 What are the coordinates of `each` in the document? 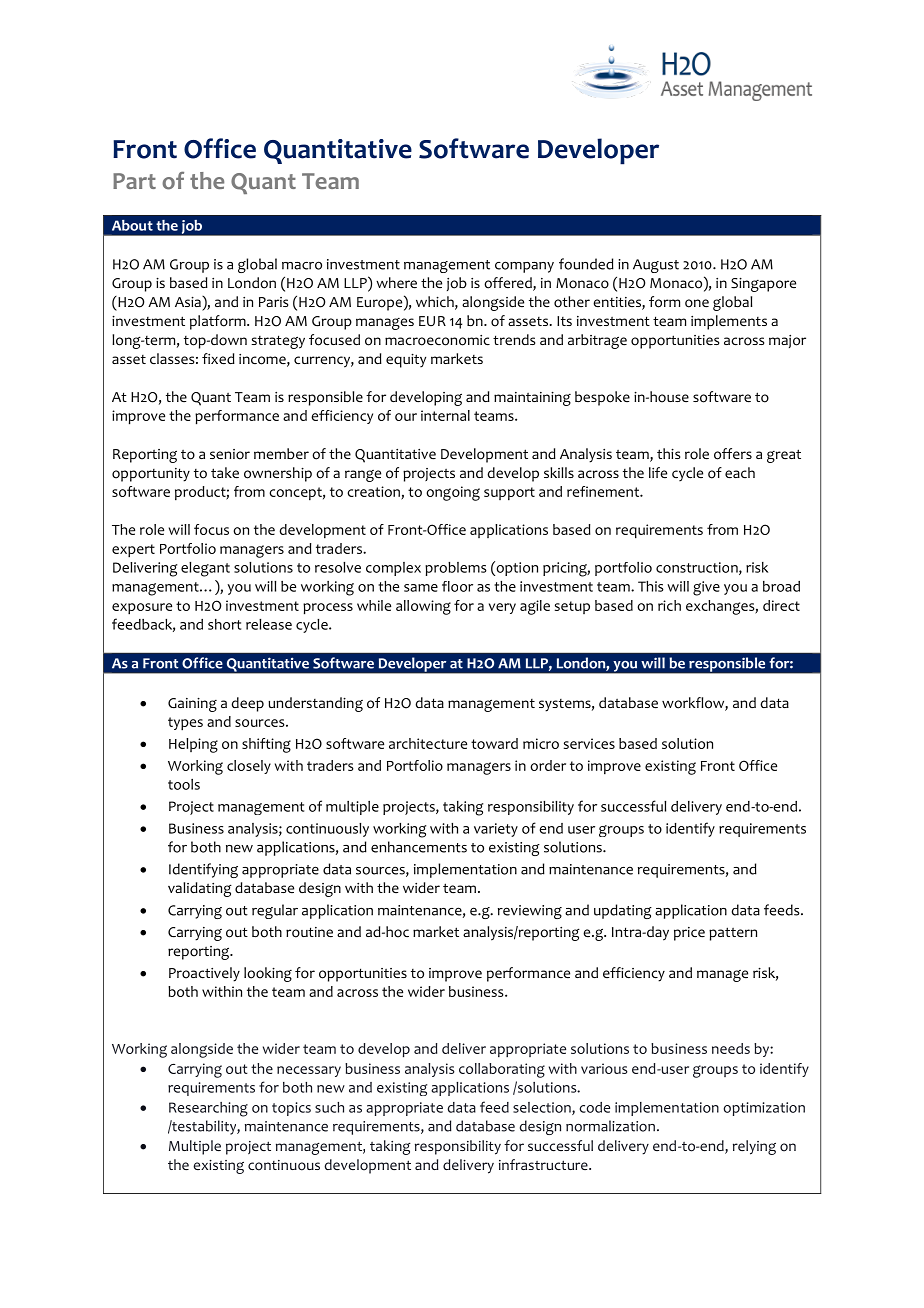 It's located at (740, 472).
